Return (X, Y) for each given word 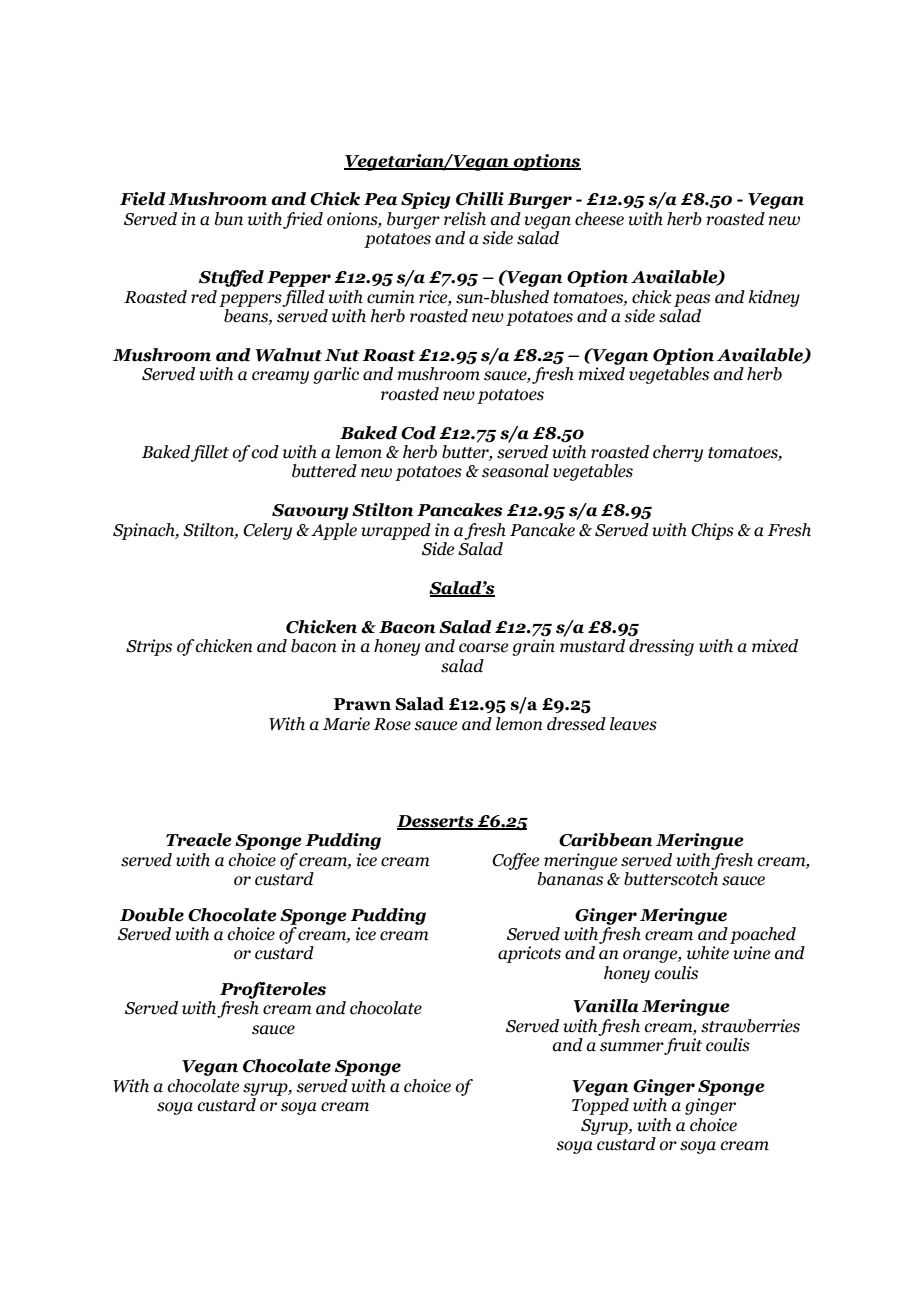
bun (228, 219)
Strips (149, 647)
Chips (712, 531)
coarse (483, 648)
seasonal (515, 471)
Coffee (515, 861)
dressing (661, 647)
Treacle (199, 840)
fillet (210, 453)
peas (692, 300)
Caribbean (605, 840)
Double (152, 915)
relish (465, 219)
